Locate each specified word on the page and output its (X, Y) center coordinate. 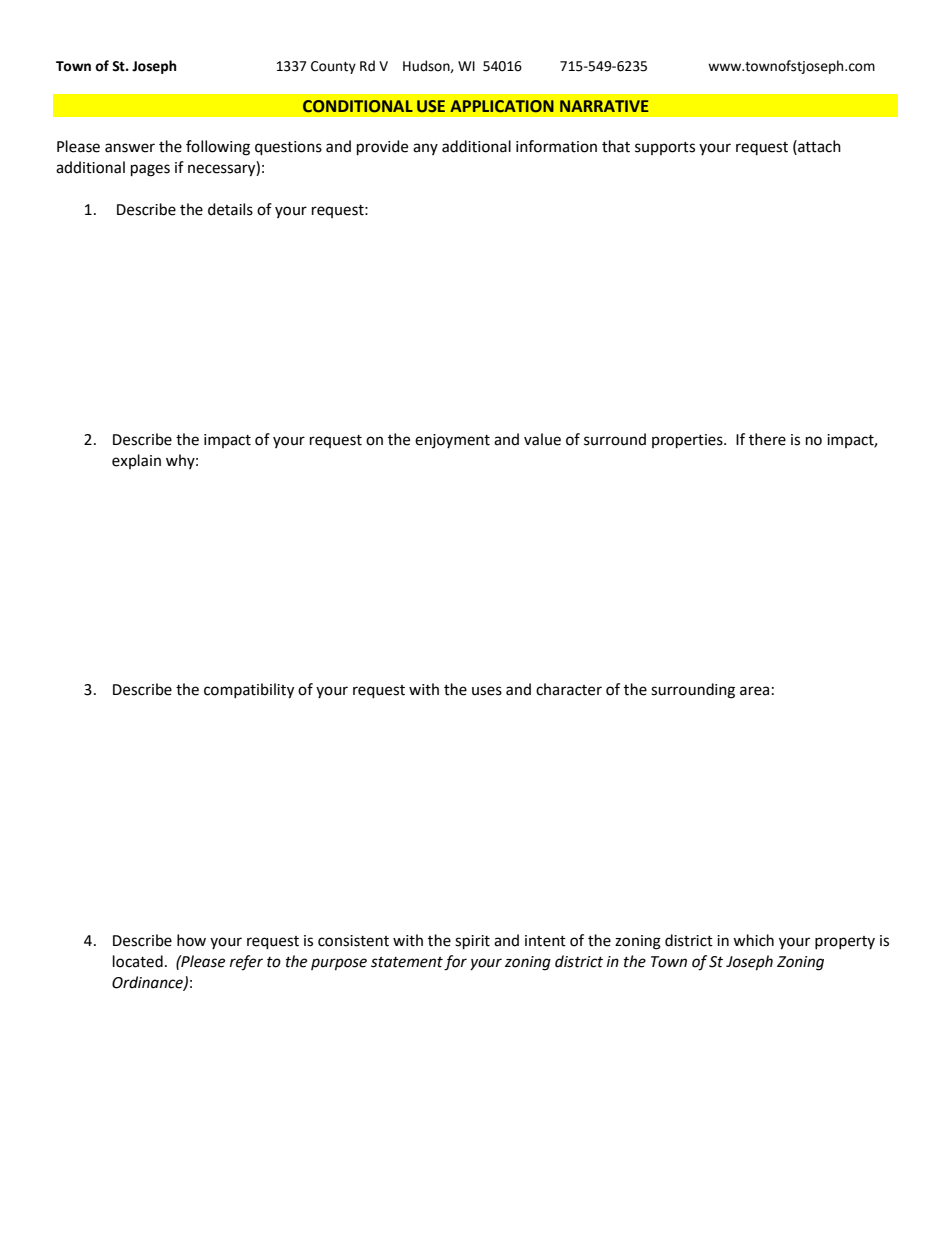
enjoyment (452, 441)
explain (136, 461)
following (218, 148)
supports (665, 148)
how (191, 940)
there (767, 439)
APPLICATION (502, 106)
